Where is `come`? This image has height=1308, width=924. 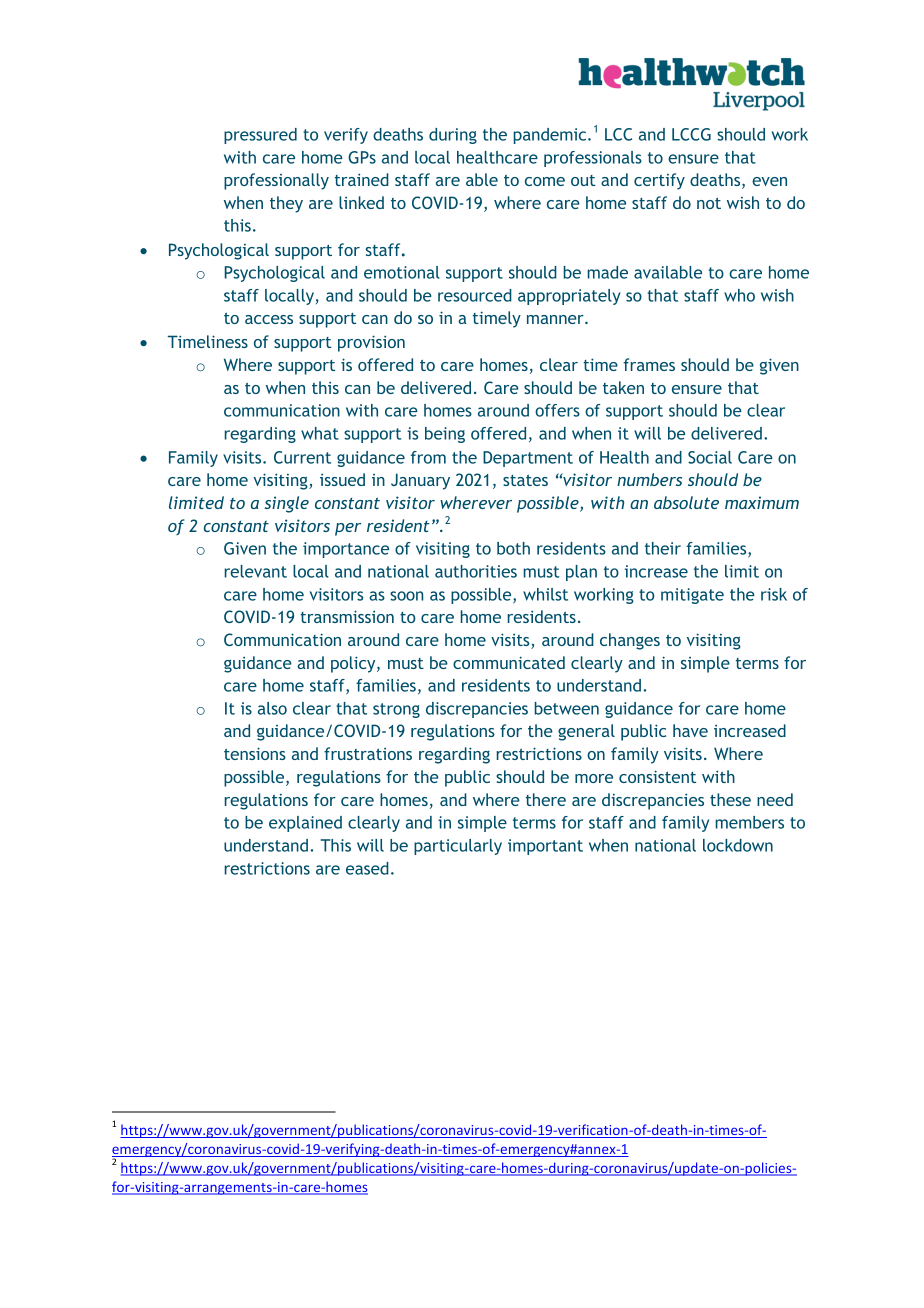 come is located at coordinates (545, 181).
